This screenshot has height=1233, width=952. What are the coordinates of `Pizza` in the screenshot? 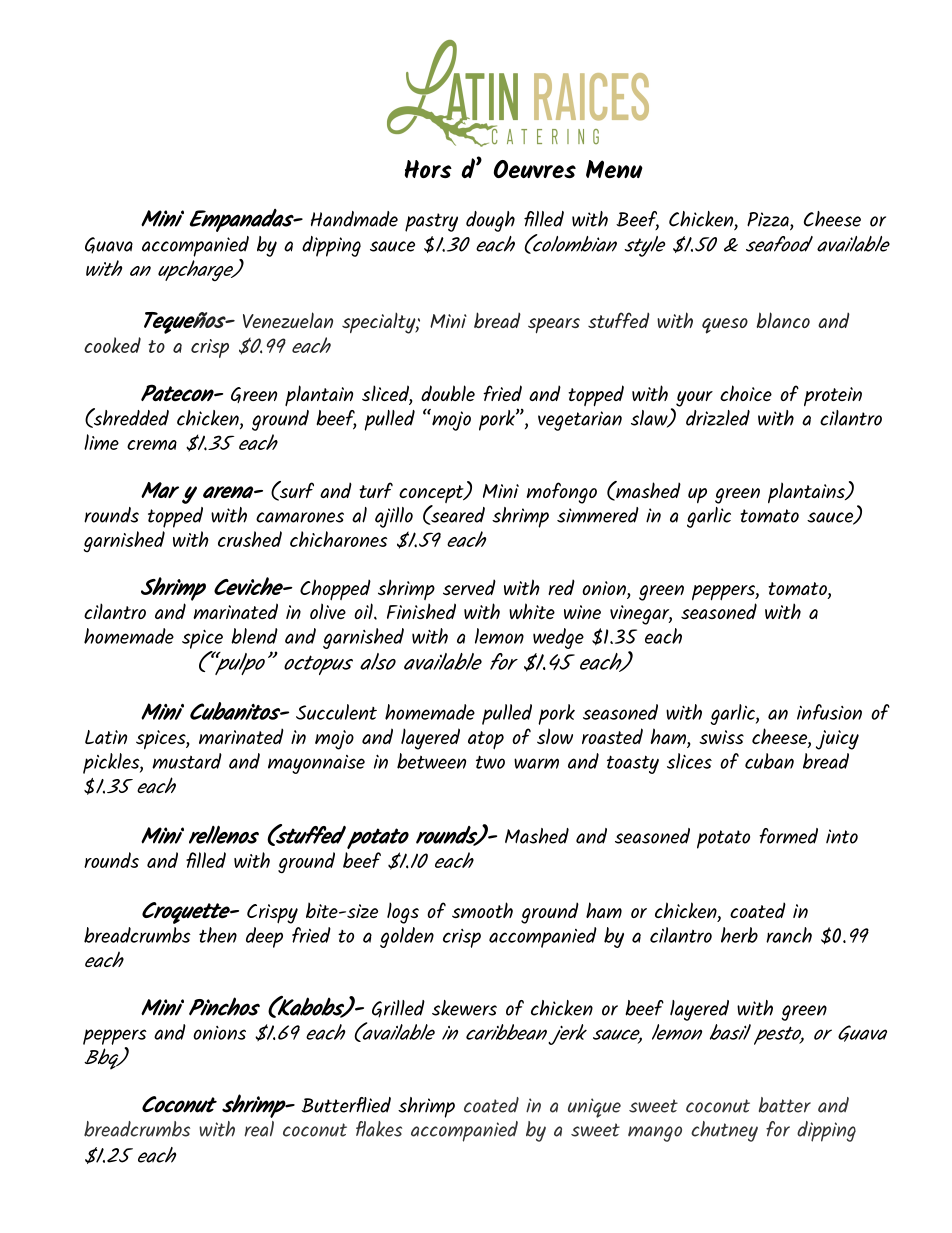 It's located at (769, 219).
